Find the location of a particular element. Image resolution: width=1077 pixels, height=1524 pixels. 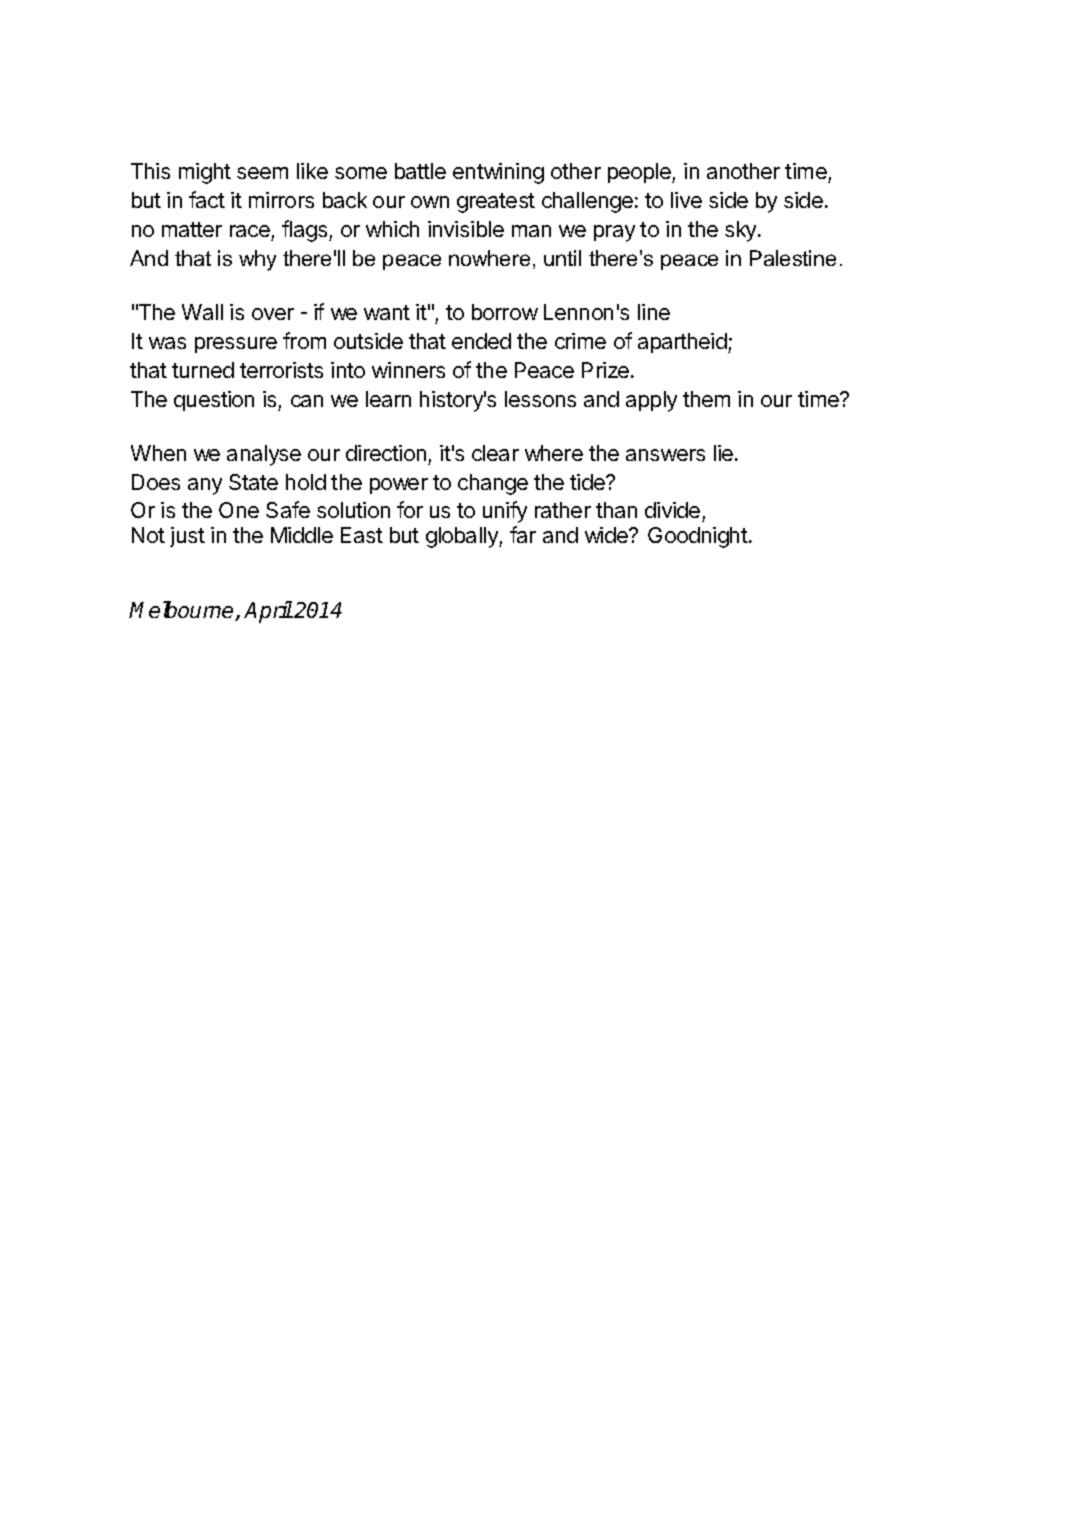

entwining is located at coordinates (498, 173).
